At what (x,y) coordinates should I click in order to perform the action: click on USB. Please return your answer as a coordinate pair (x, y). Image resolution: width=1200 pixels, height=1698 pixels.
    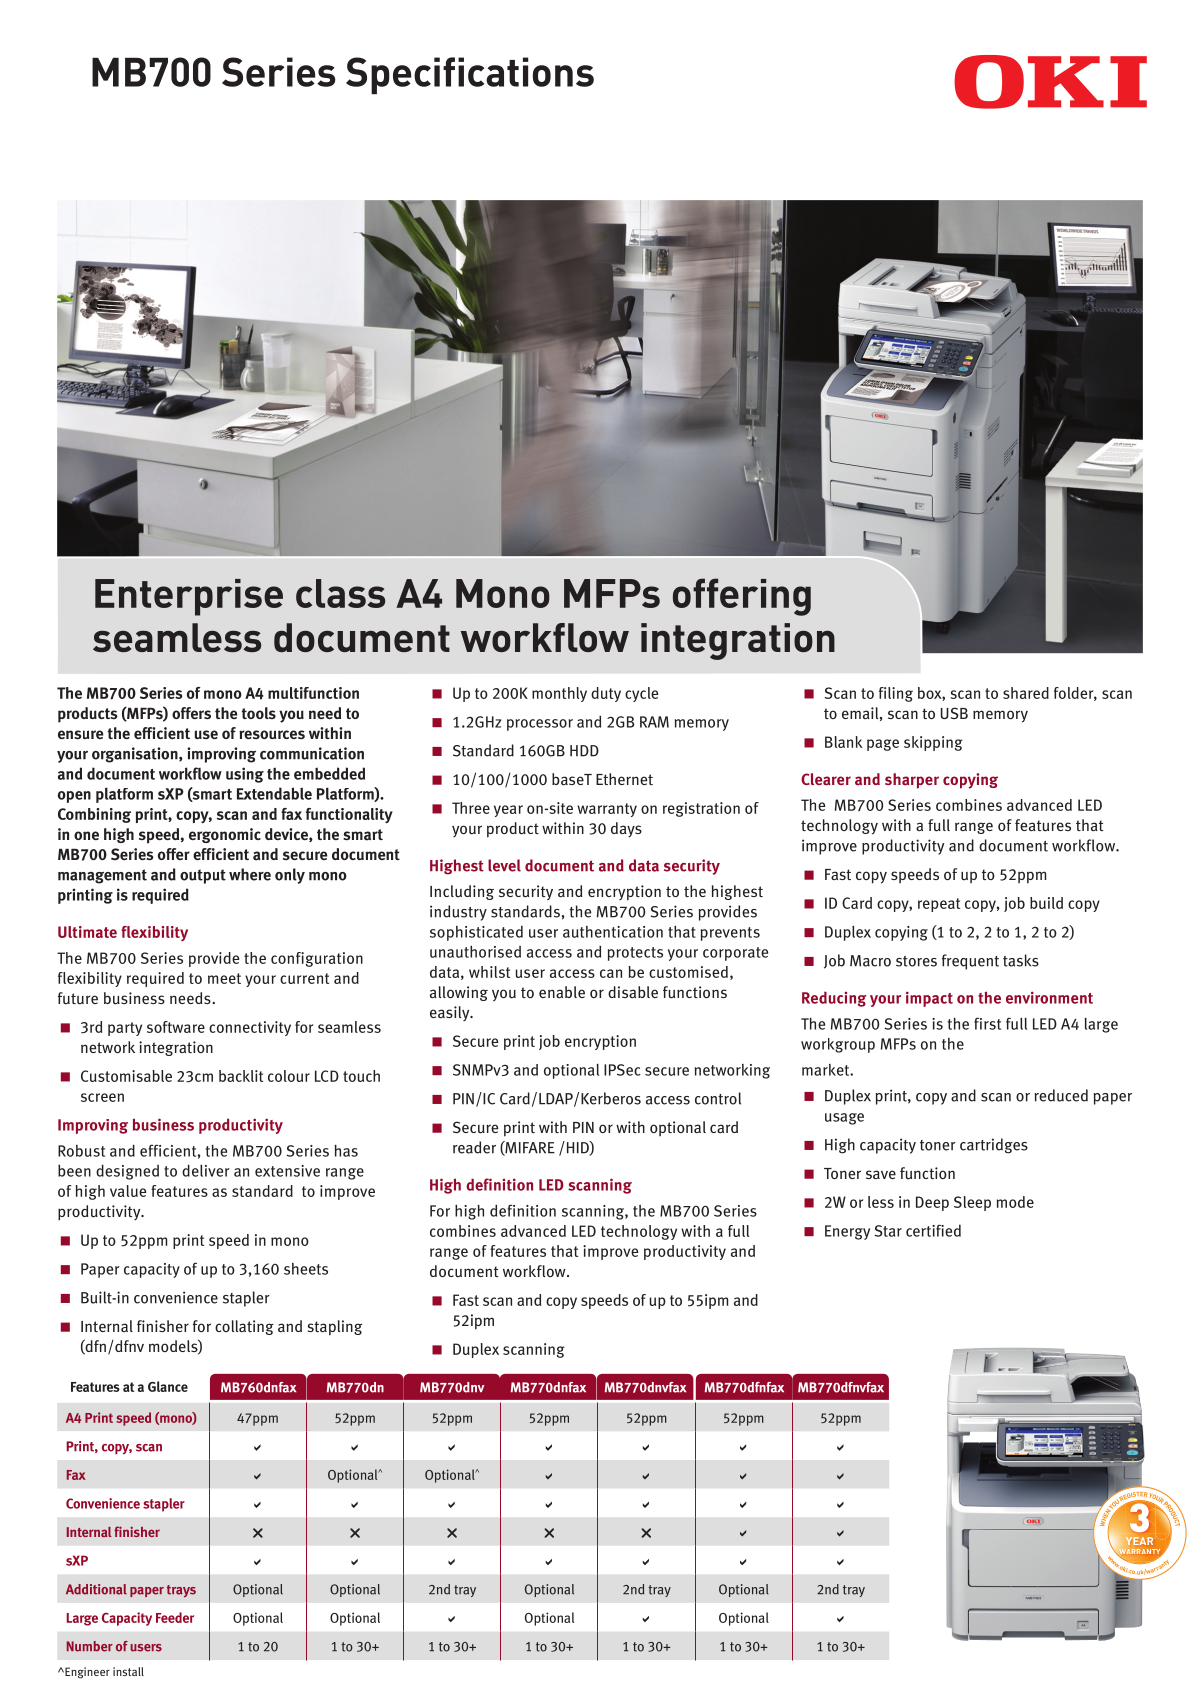
    Looking at the image, I should click on (954, 713).
